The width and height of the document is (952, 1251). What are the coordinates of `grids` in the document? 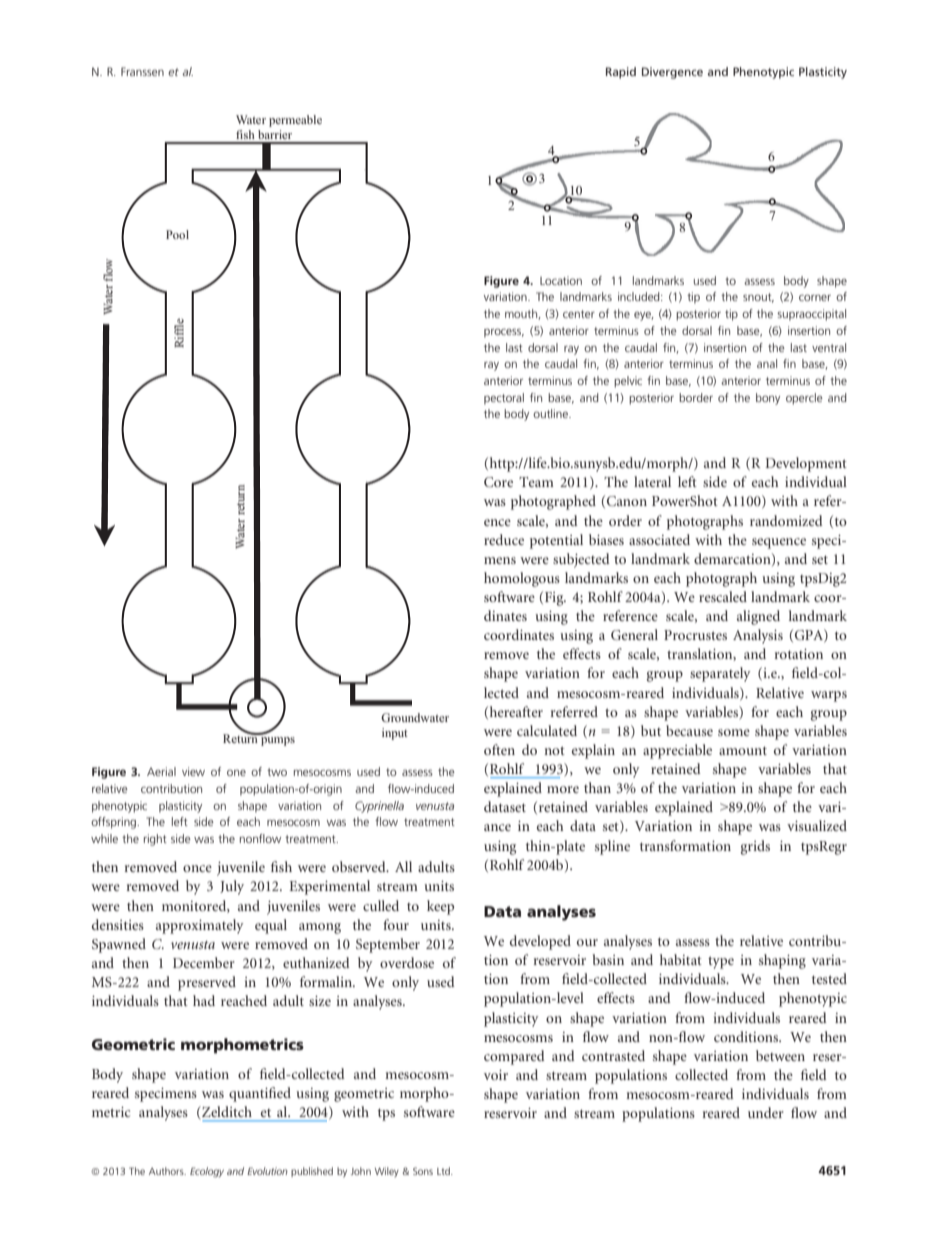 It's located at (755, 847).
